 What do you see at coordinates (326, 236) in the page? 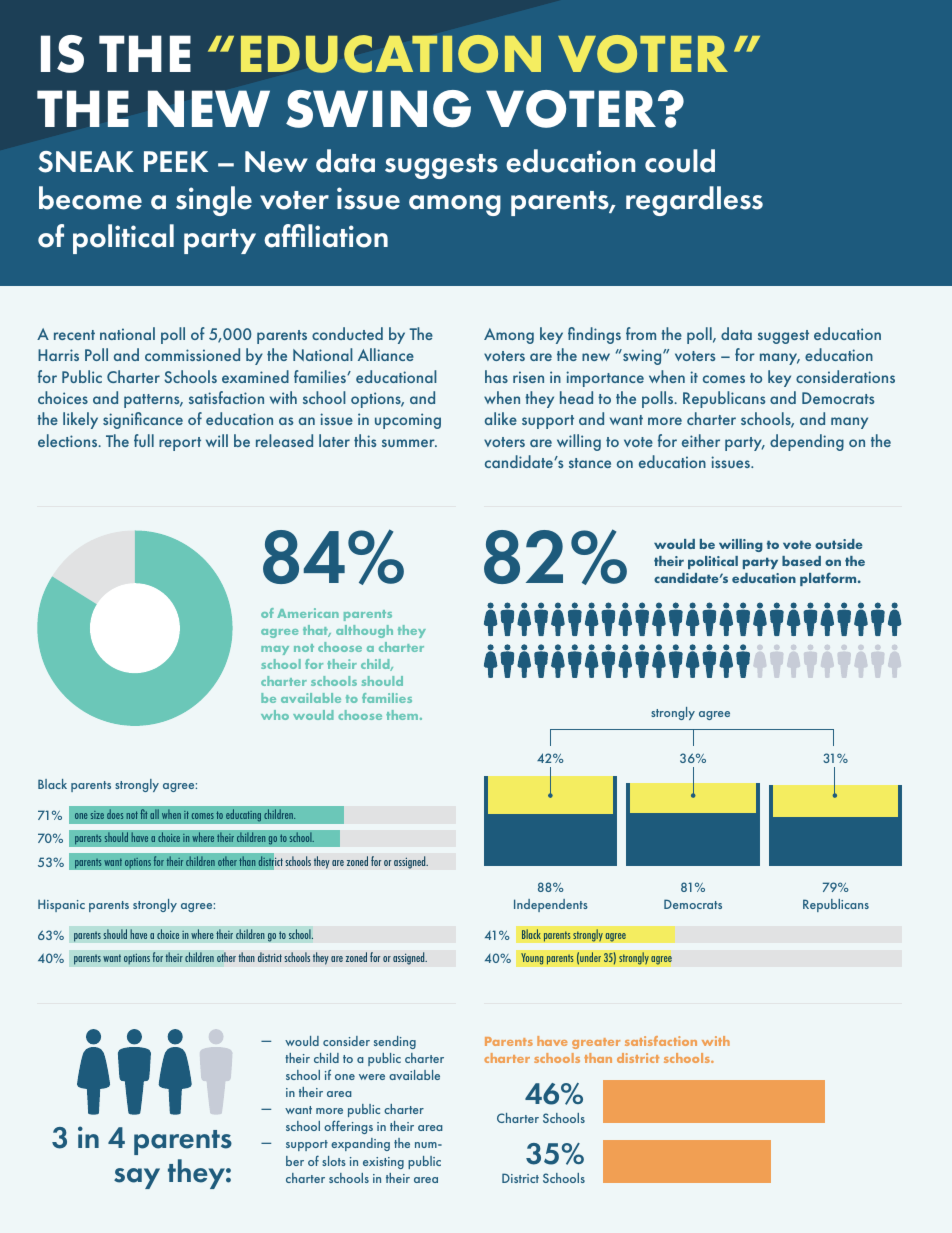
I see `affiliation` at bounding box center [326, 236].
